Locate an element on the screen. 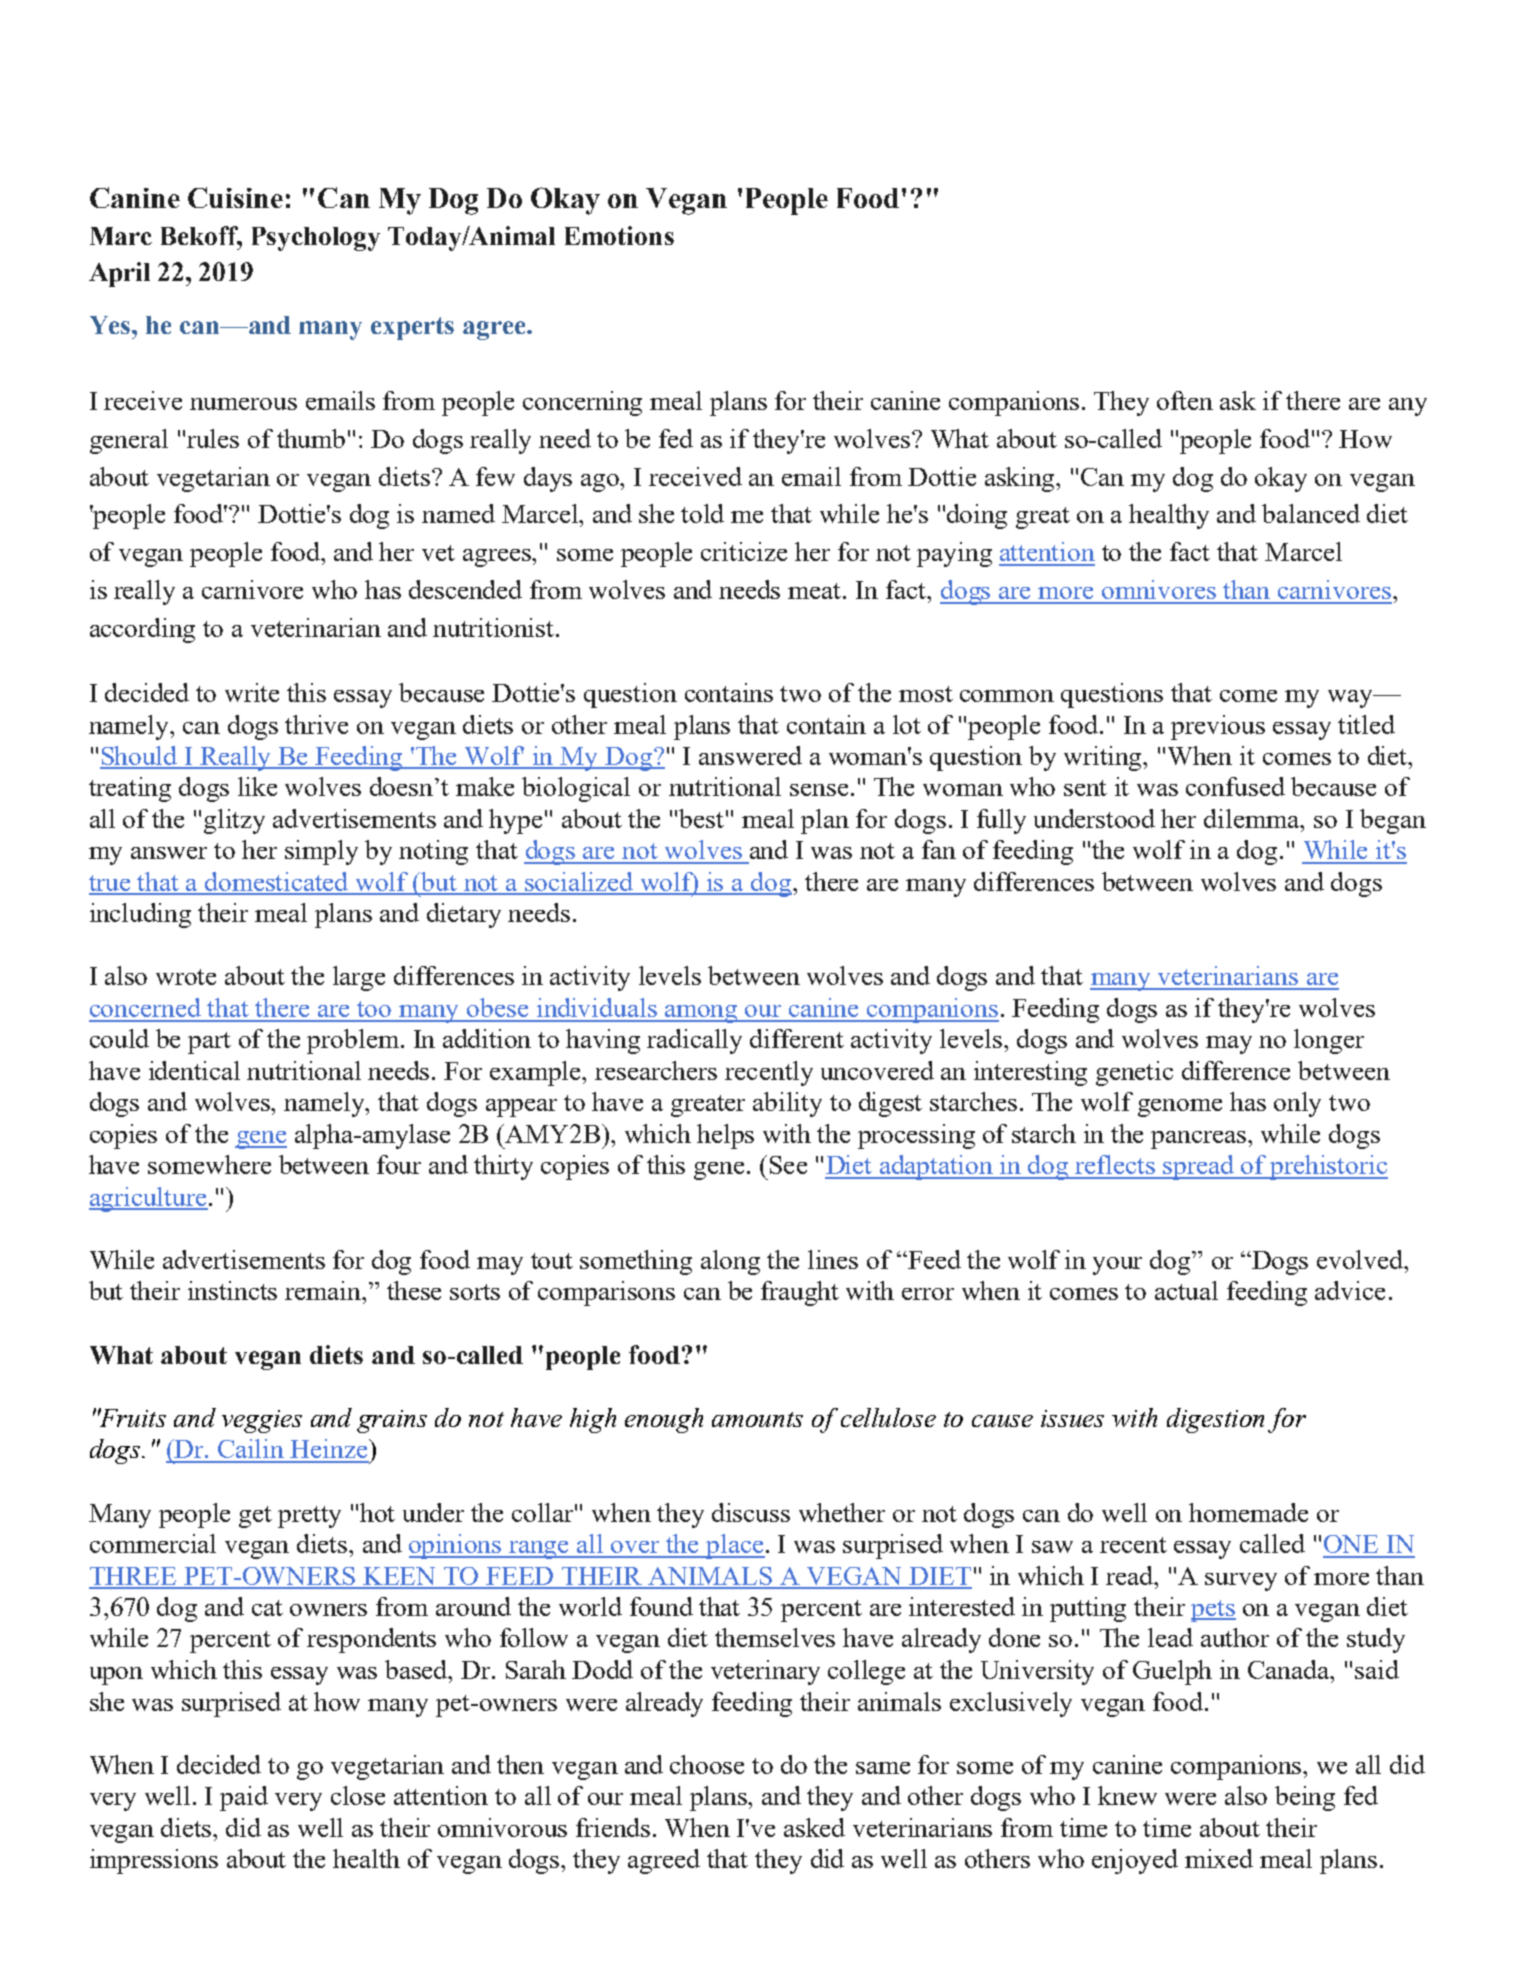 The image size is (1520, 1968). like is located at coordinates (257, 786).
